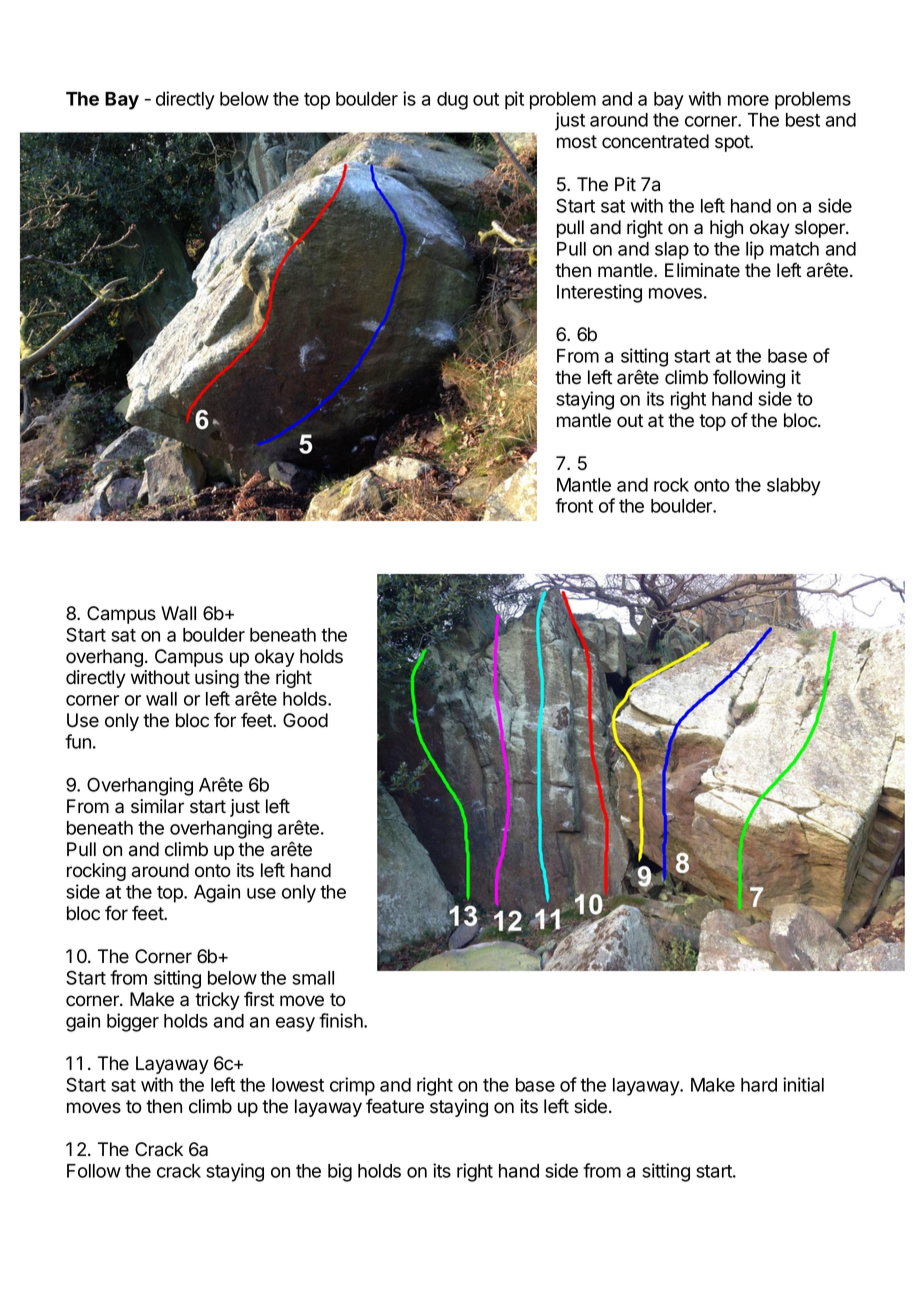 Image resolution: width=924 pixels, height=1308 pixels. What do you see at coordinates (574, 505) in the screenshot?
I see `front` at bounding box center [574, 505].
